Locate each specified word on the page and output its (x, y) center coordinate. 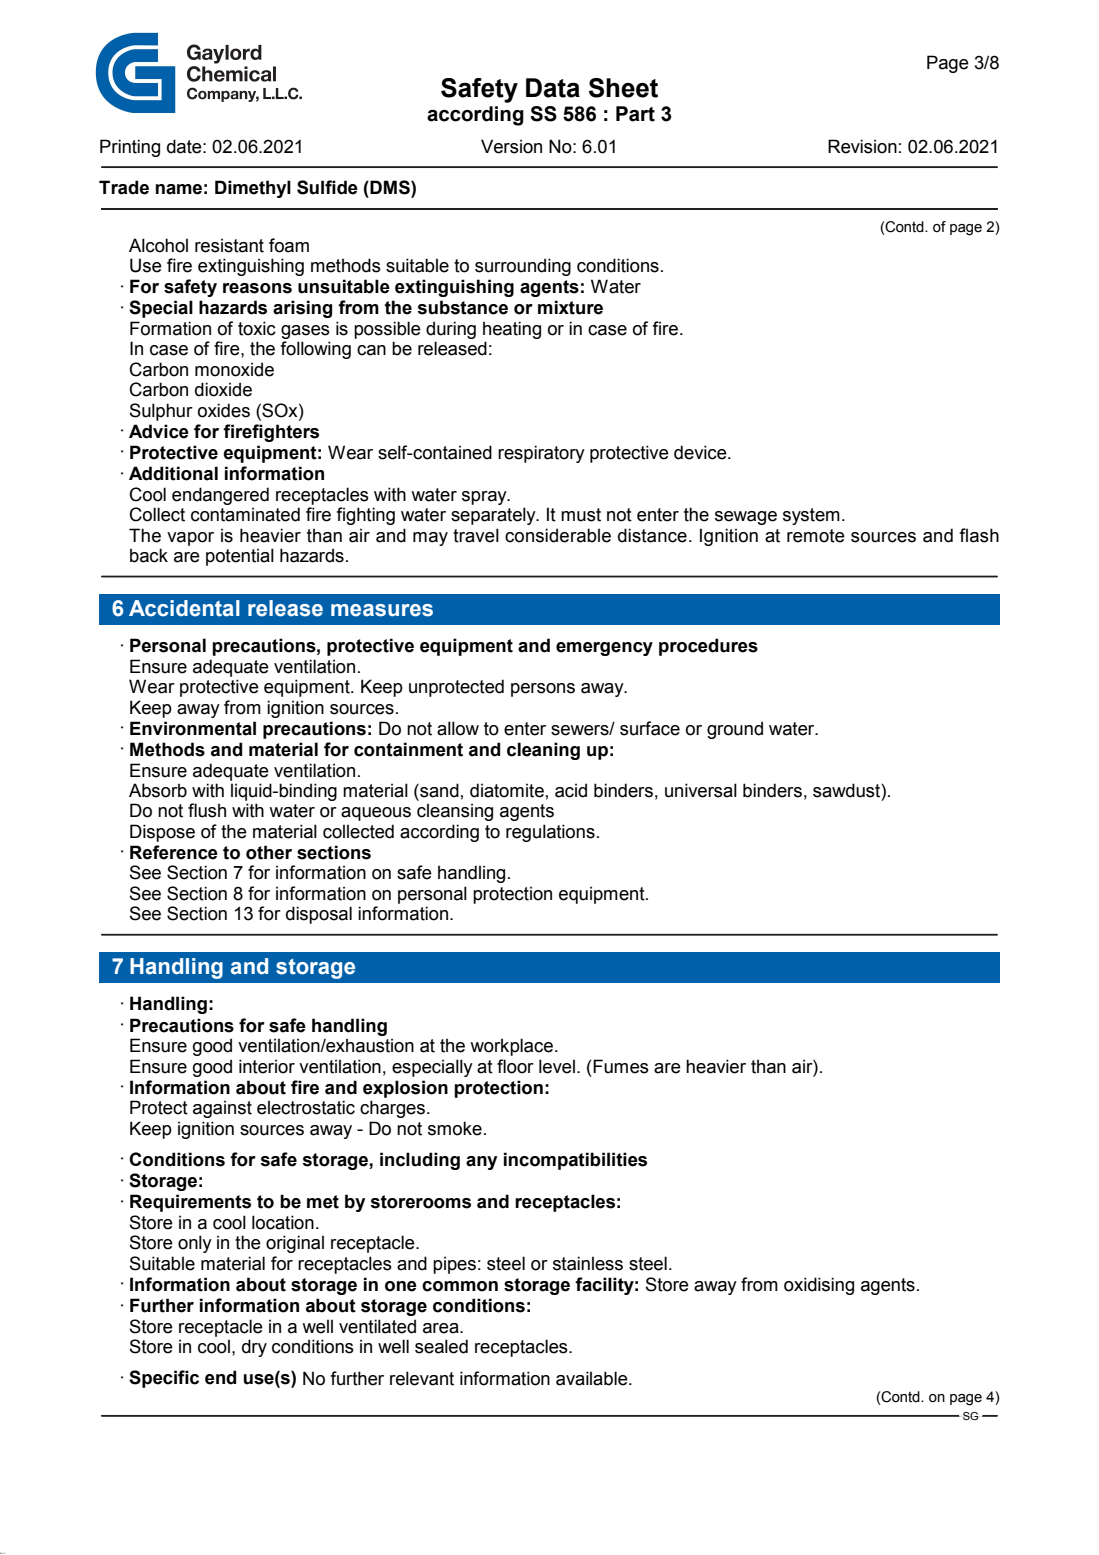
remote (816, 536)
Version (511, 146)
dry (254, 1348)
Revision (862, 146)
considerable (558, 535)
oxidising (819, 1286)
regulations (550, 833)
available (593, 1378)
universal (701, 790)
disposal (319, 915)
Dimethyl (253, 189)
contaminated (245, 514)
